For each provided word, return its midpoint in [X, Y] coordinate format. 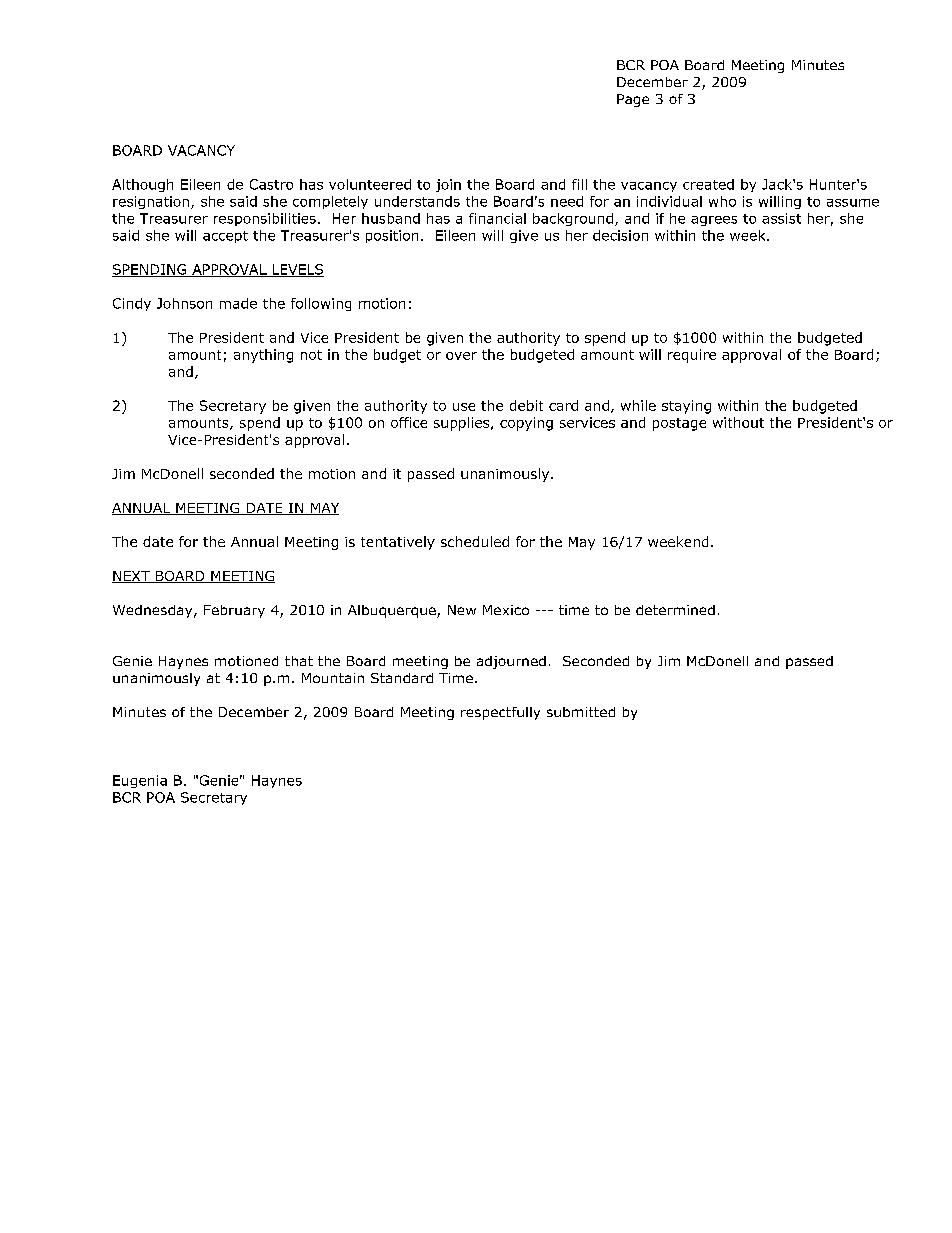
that [299, 661]
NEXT [132, 577]
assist [781, 218]
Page [633, 100]
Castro [271, 184]
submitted [581, 712]
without [738, 422]
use [464, 407]
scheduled [475, 541]
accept [225, 237]
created [708, 184]
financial [497, 218]
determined [675, 610]
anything [263, 356]
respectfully [500, 713]
